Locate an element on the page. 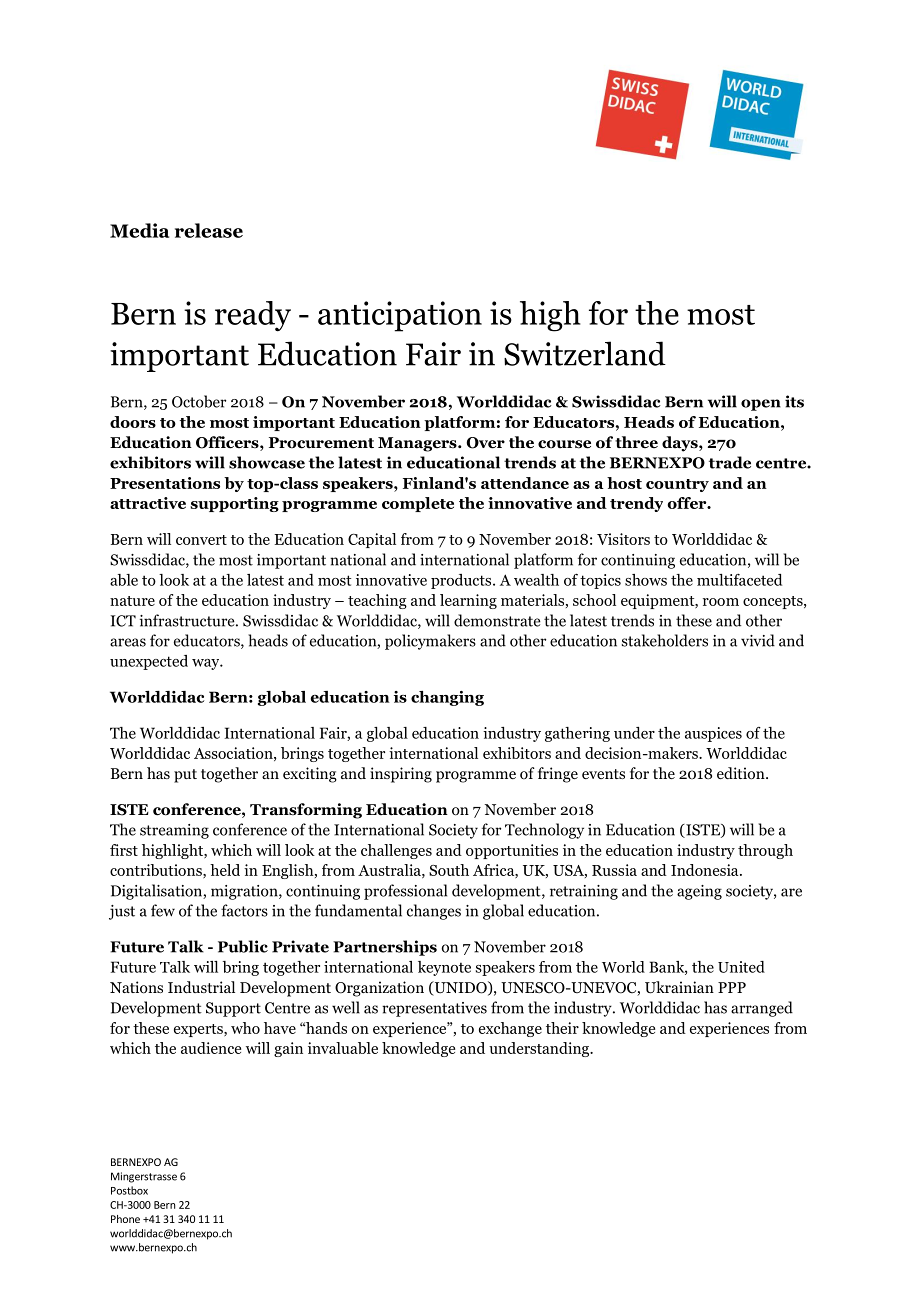  convert is located at coordinates (201, 540).
